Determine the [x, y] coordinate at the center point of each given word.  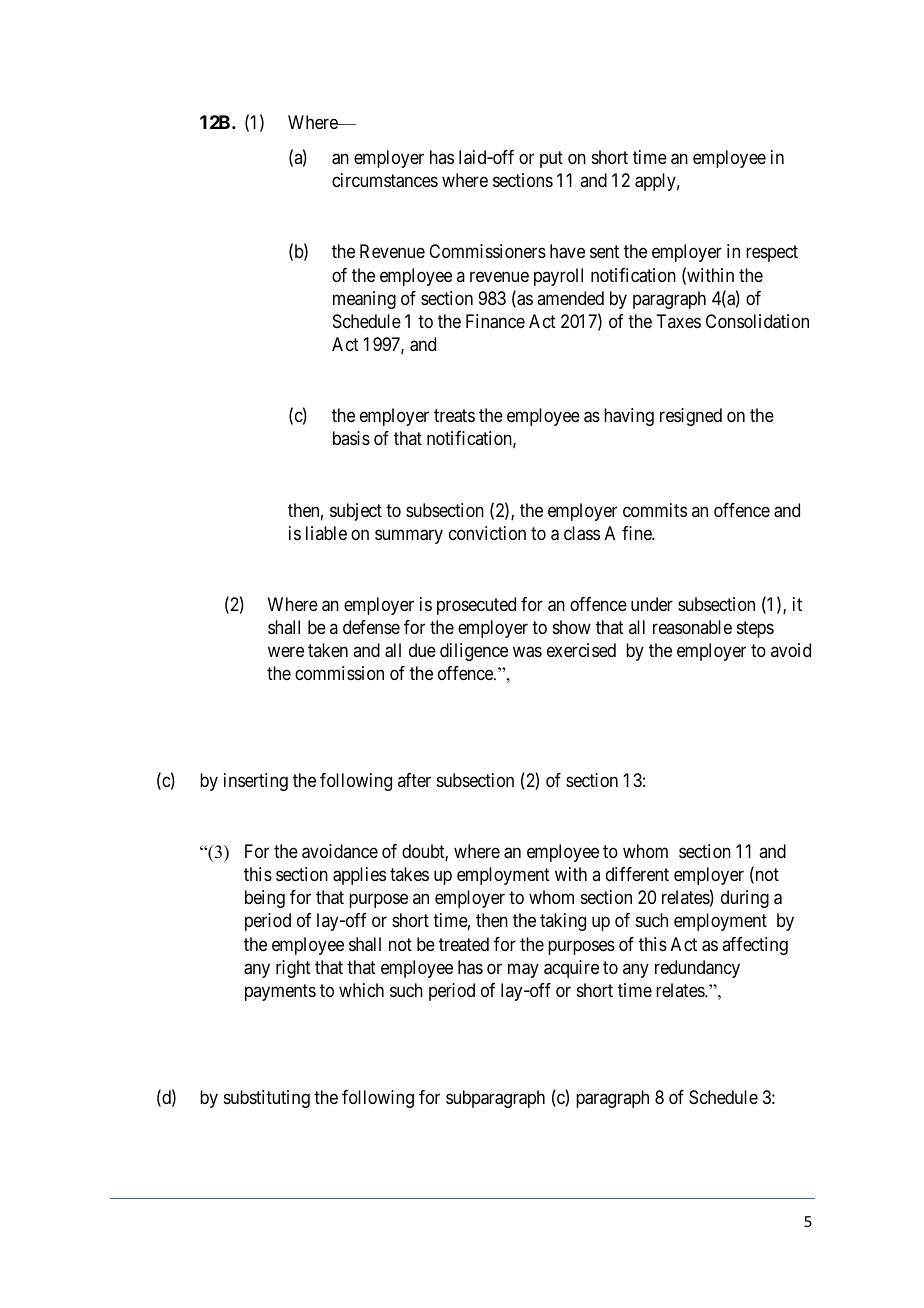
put [551, 160]
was [527, 652]
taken [328, 650]
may [523, 970]
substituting [267, 1099]
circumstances [385, 180]
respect [772, 254]
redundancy [697, 969]
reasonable [692, 627]
